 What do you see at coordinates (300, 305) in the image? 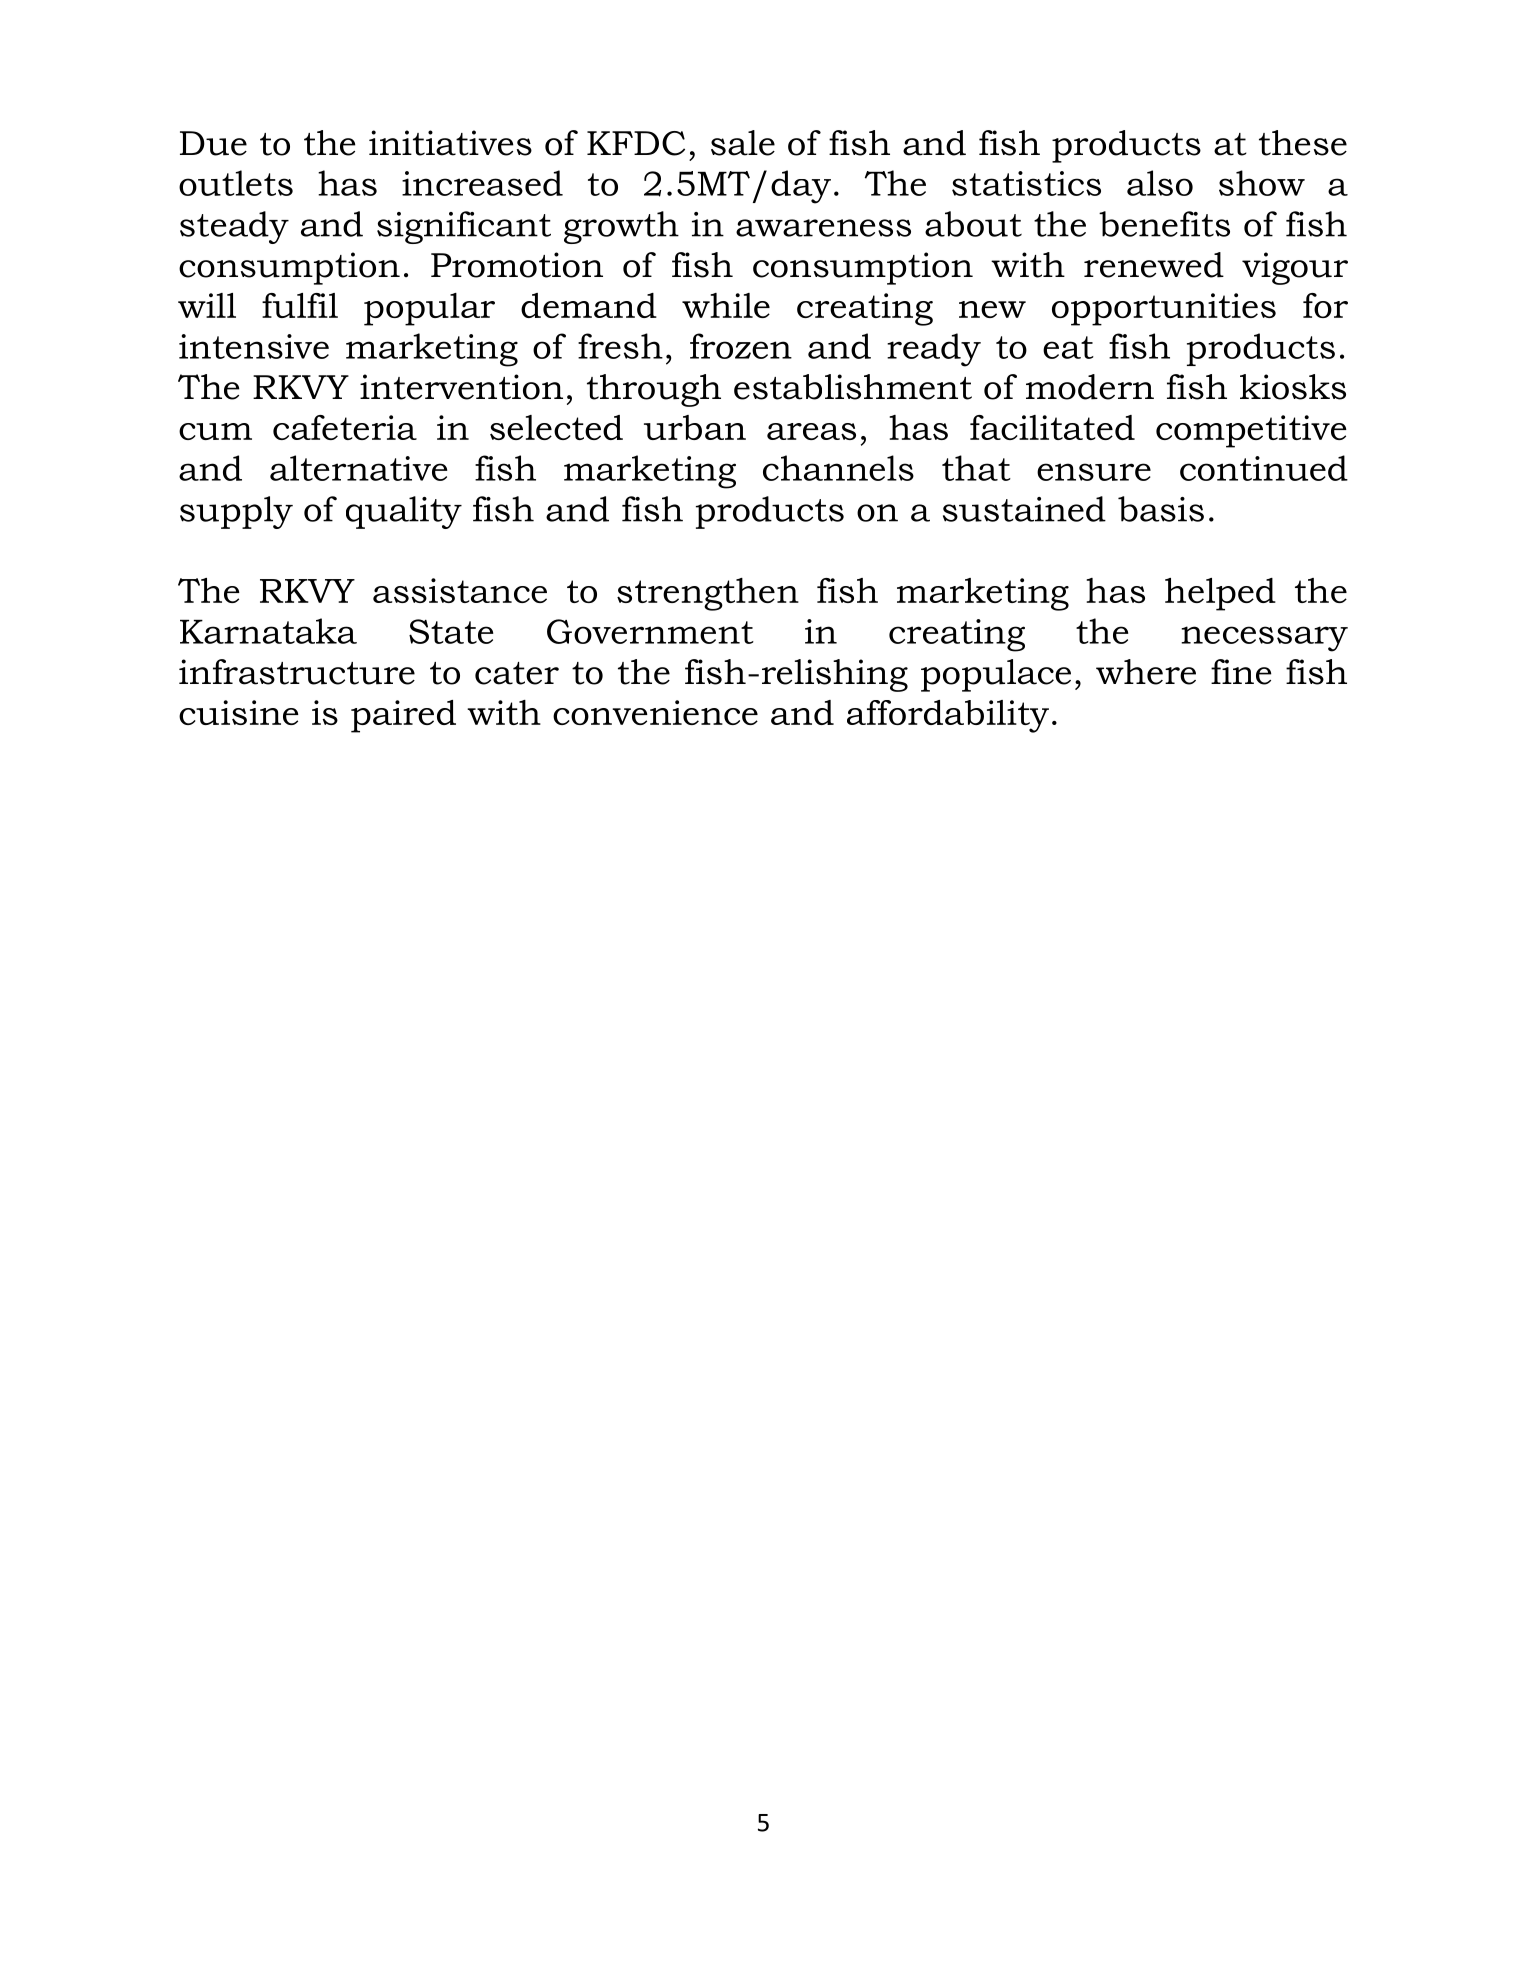
I see `fulfil` at bounding box center [300, 305].
